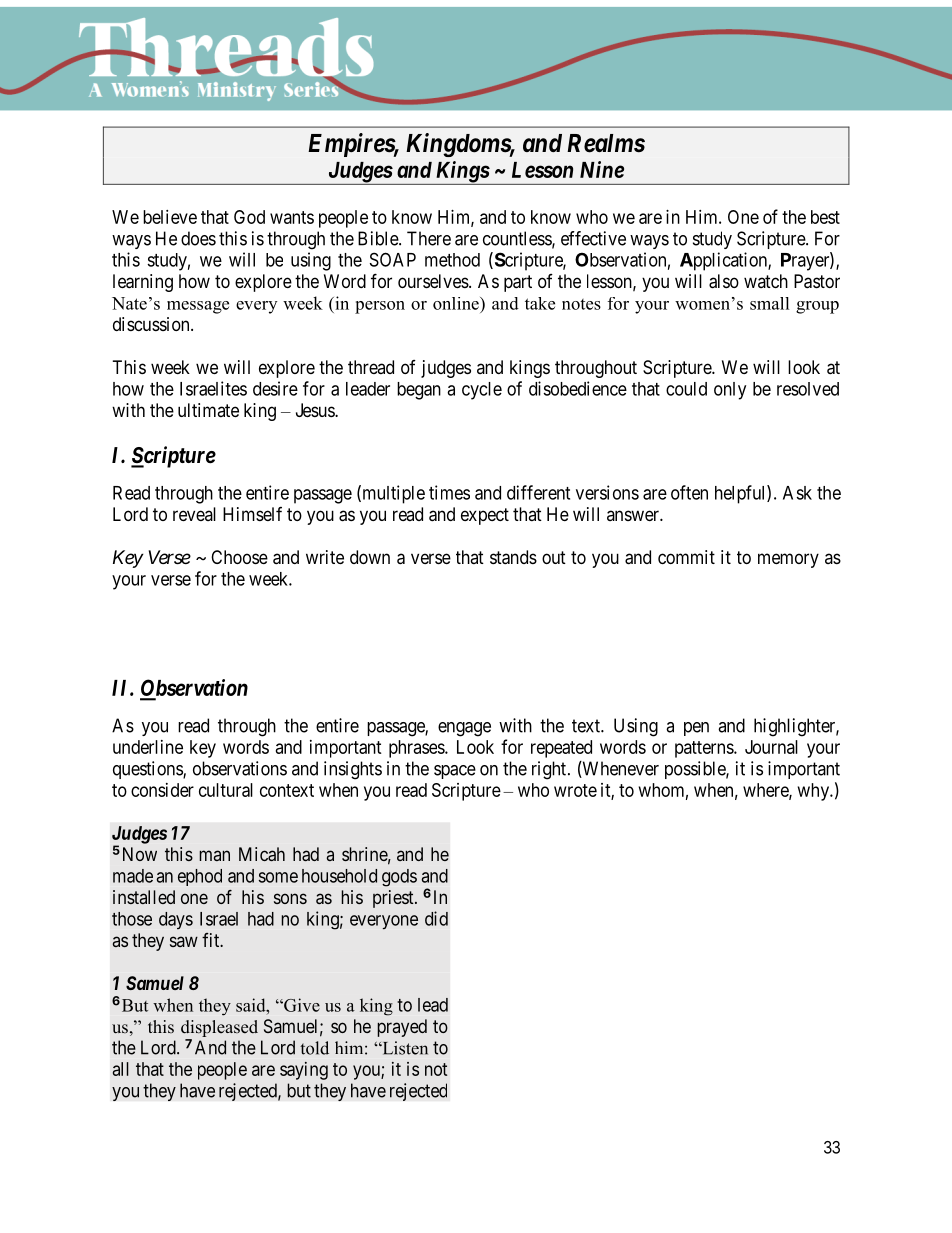 The width and height of the screenshot is (952, 1233). Describe the element at coordinates (194, 514) in the screenshot. I see `reveal` at that location.
